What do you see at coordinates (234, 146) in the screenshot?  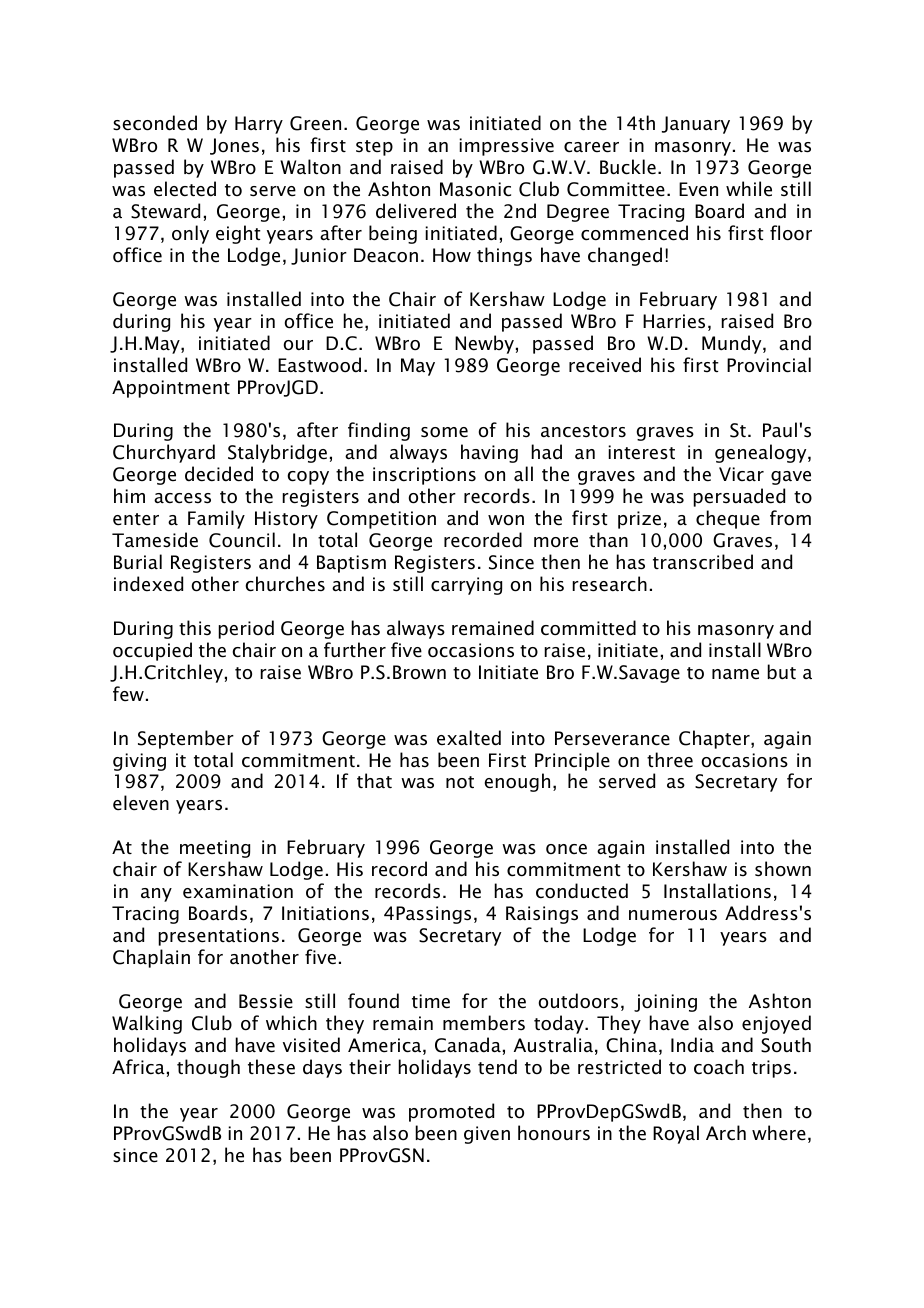 I see `Jones` at bounding box center [234, 146].
